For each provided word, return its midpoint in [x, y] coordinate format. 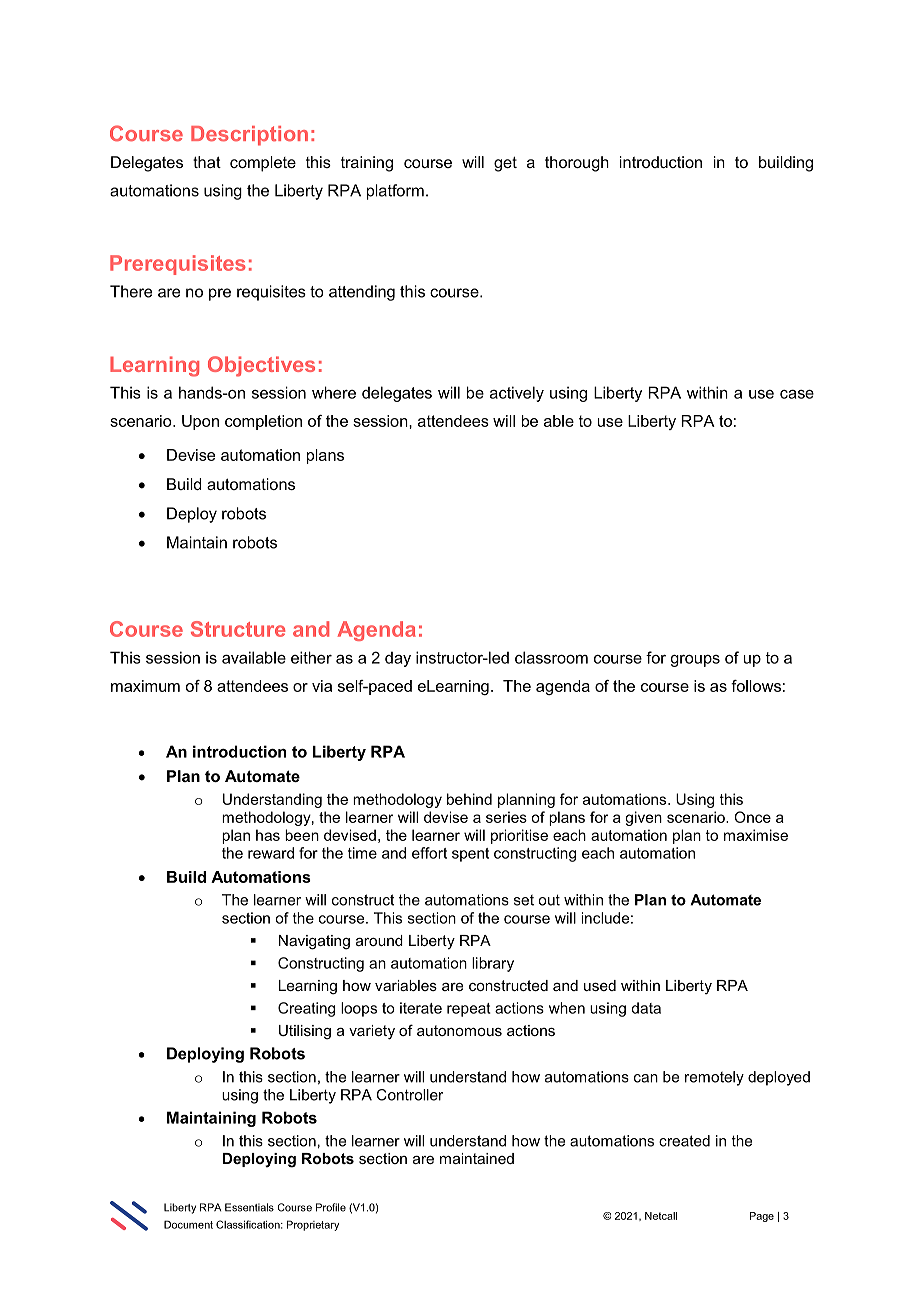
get [505, 164]
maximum [145, 686]
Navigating [314, 942]
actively [517, 394]
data [646, 1008]
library [493, 964]
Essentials [249, 1207]
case [797, 394]
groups [695, 661]
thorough [577, 164]
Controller [409, 1095]
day [398, 659]
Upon [200, 422]
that [207, 162]
